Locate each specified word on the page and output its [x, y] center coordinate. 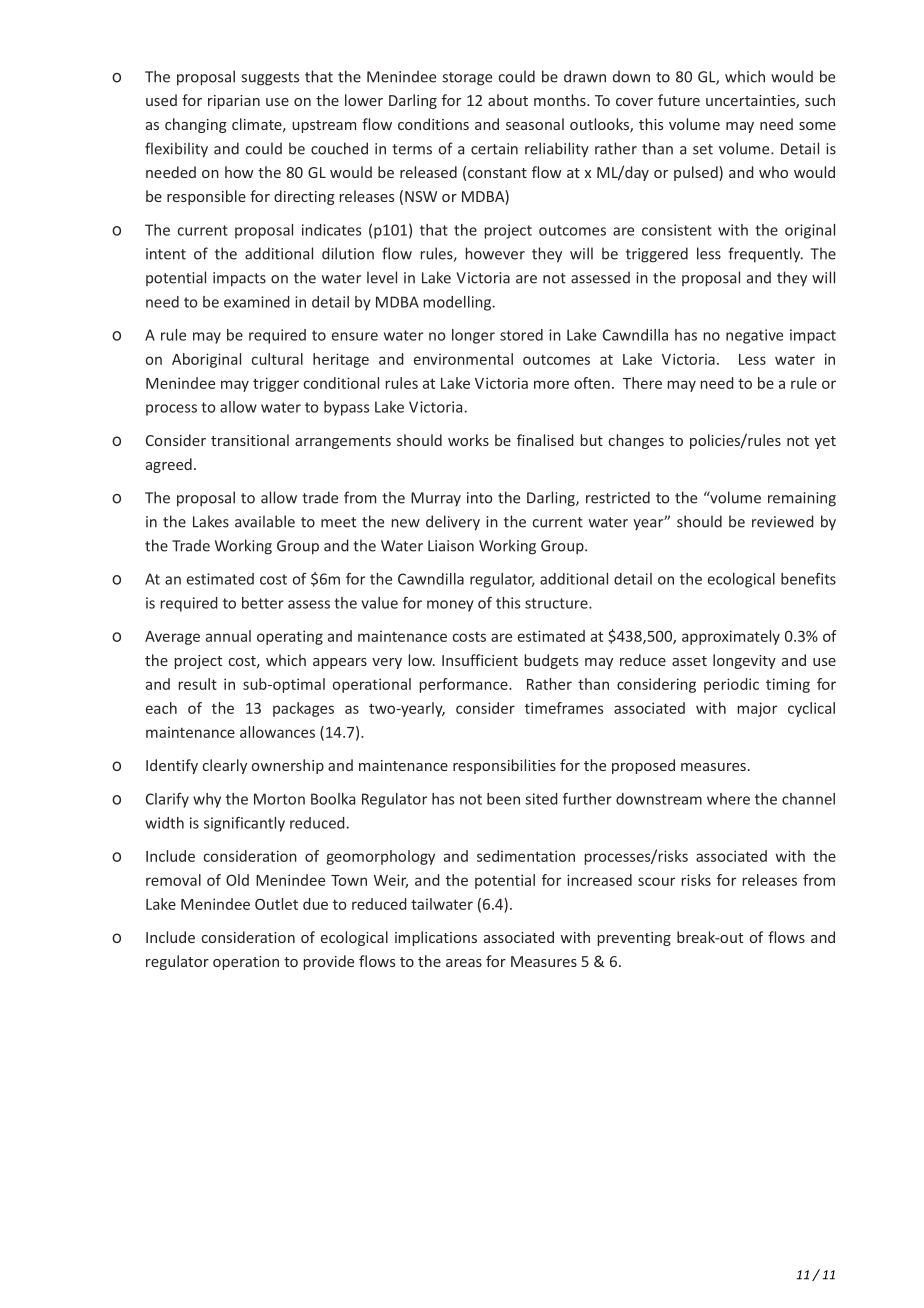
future [679, 100]
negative [754, 336]
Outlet [276, 904]
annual [228, 636]
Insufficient [480, 660]
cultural [277, 359]
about [508, 100]
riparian [234, 102]
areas [464, 963]
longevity [744, 661]
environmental [463, 359]
